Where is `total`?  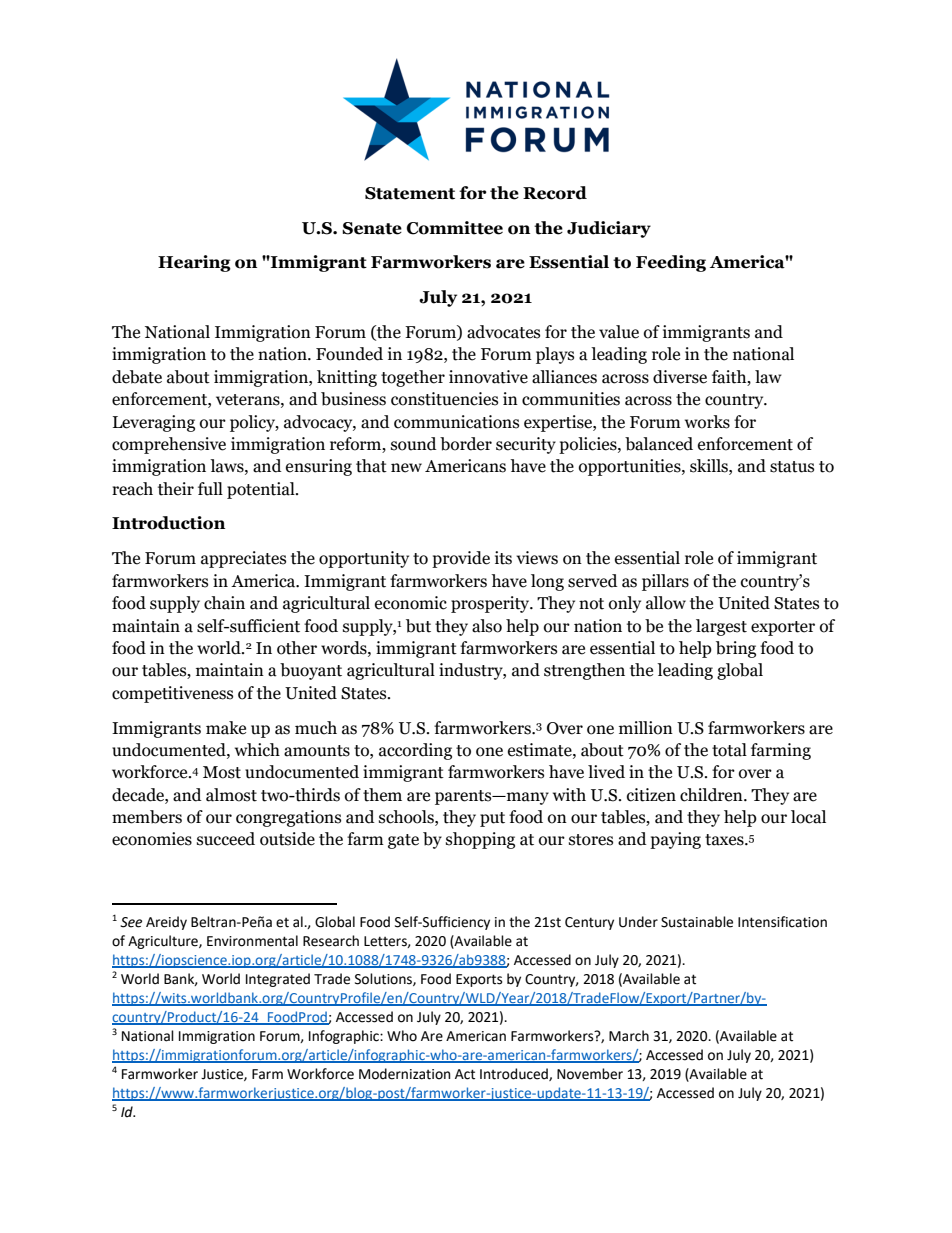 total is located at coordinates (729, 750).
